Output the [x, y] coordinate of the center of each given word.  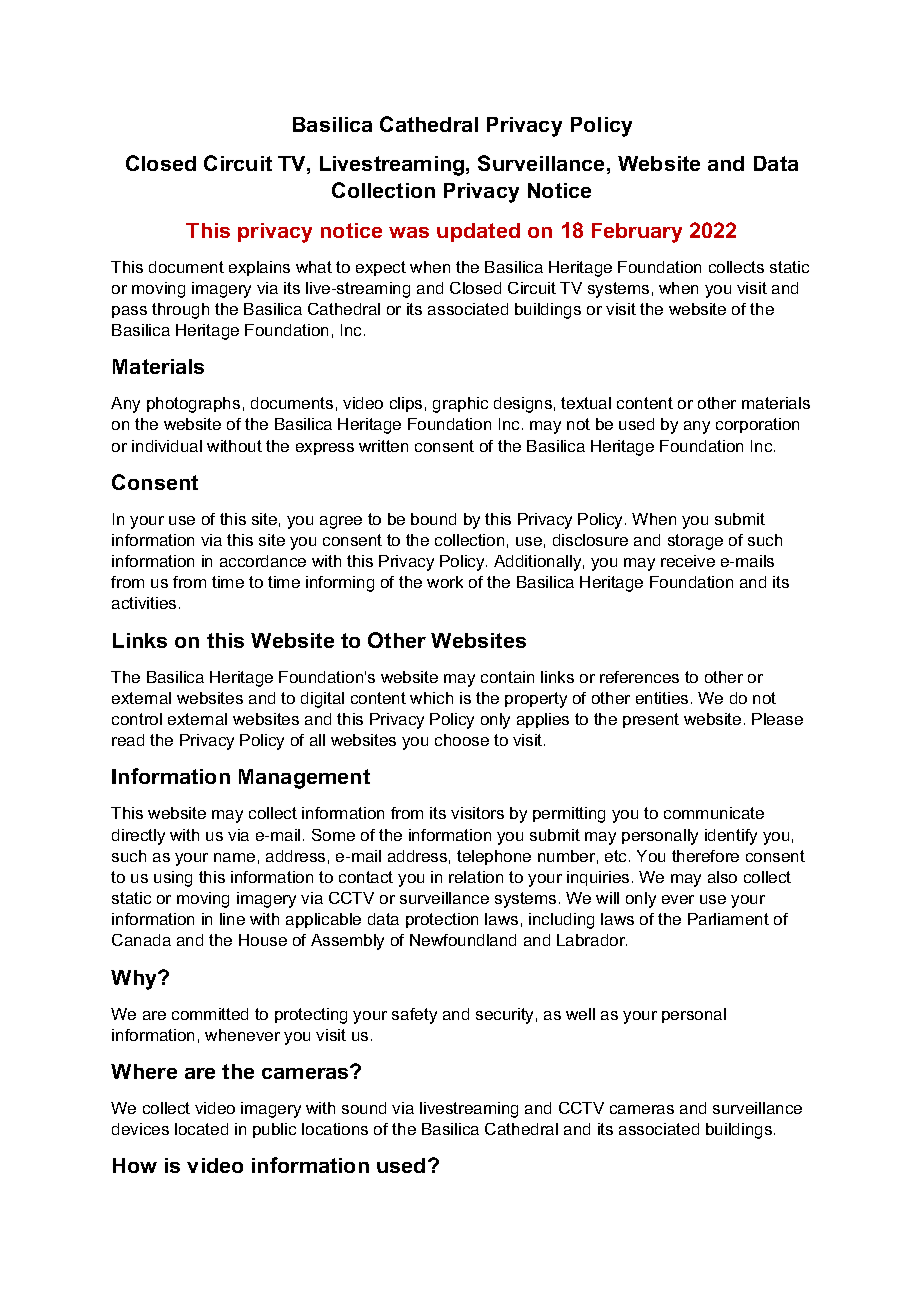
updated [478, 232]
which [431, 698]
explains [259, 268]
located [201, 1129]
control [137, 719]
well [580, 1014]
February [637, 233]
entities [662, 698]
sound [364, 1108]
